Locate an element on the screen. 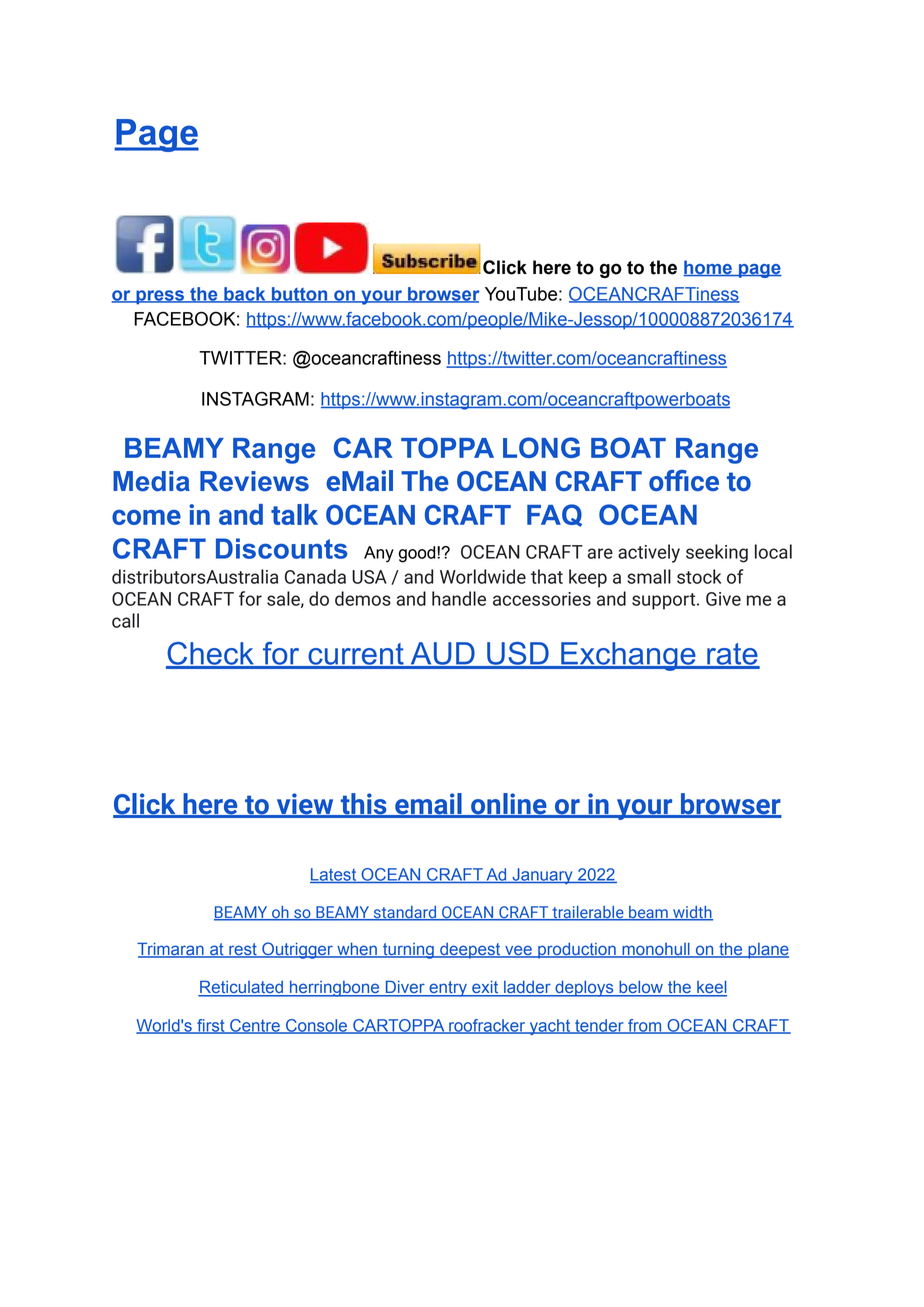 This screenshot has height=1307, width=924. seeking is located at coordinates (717, 553).
